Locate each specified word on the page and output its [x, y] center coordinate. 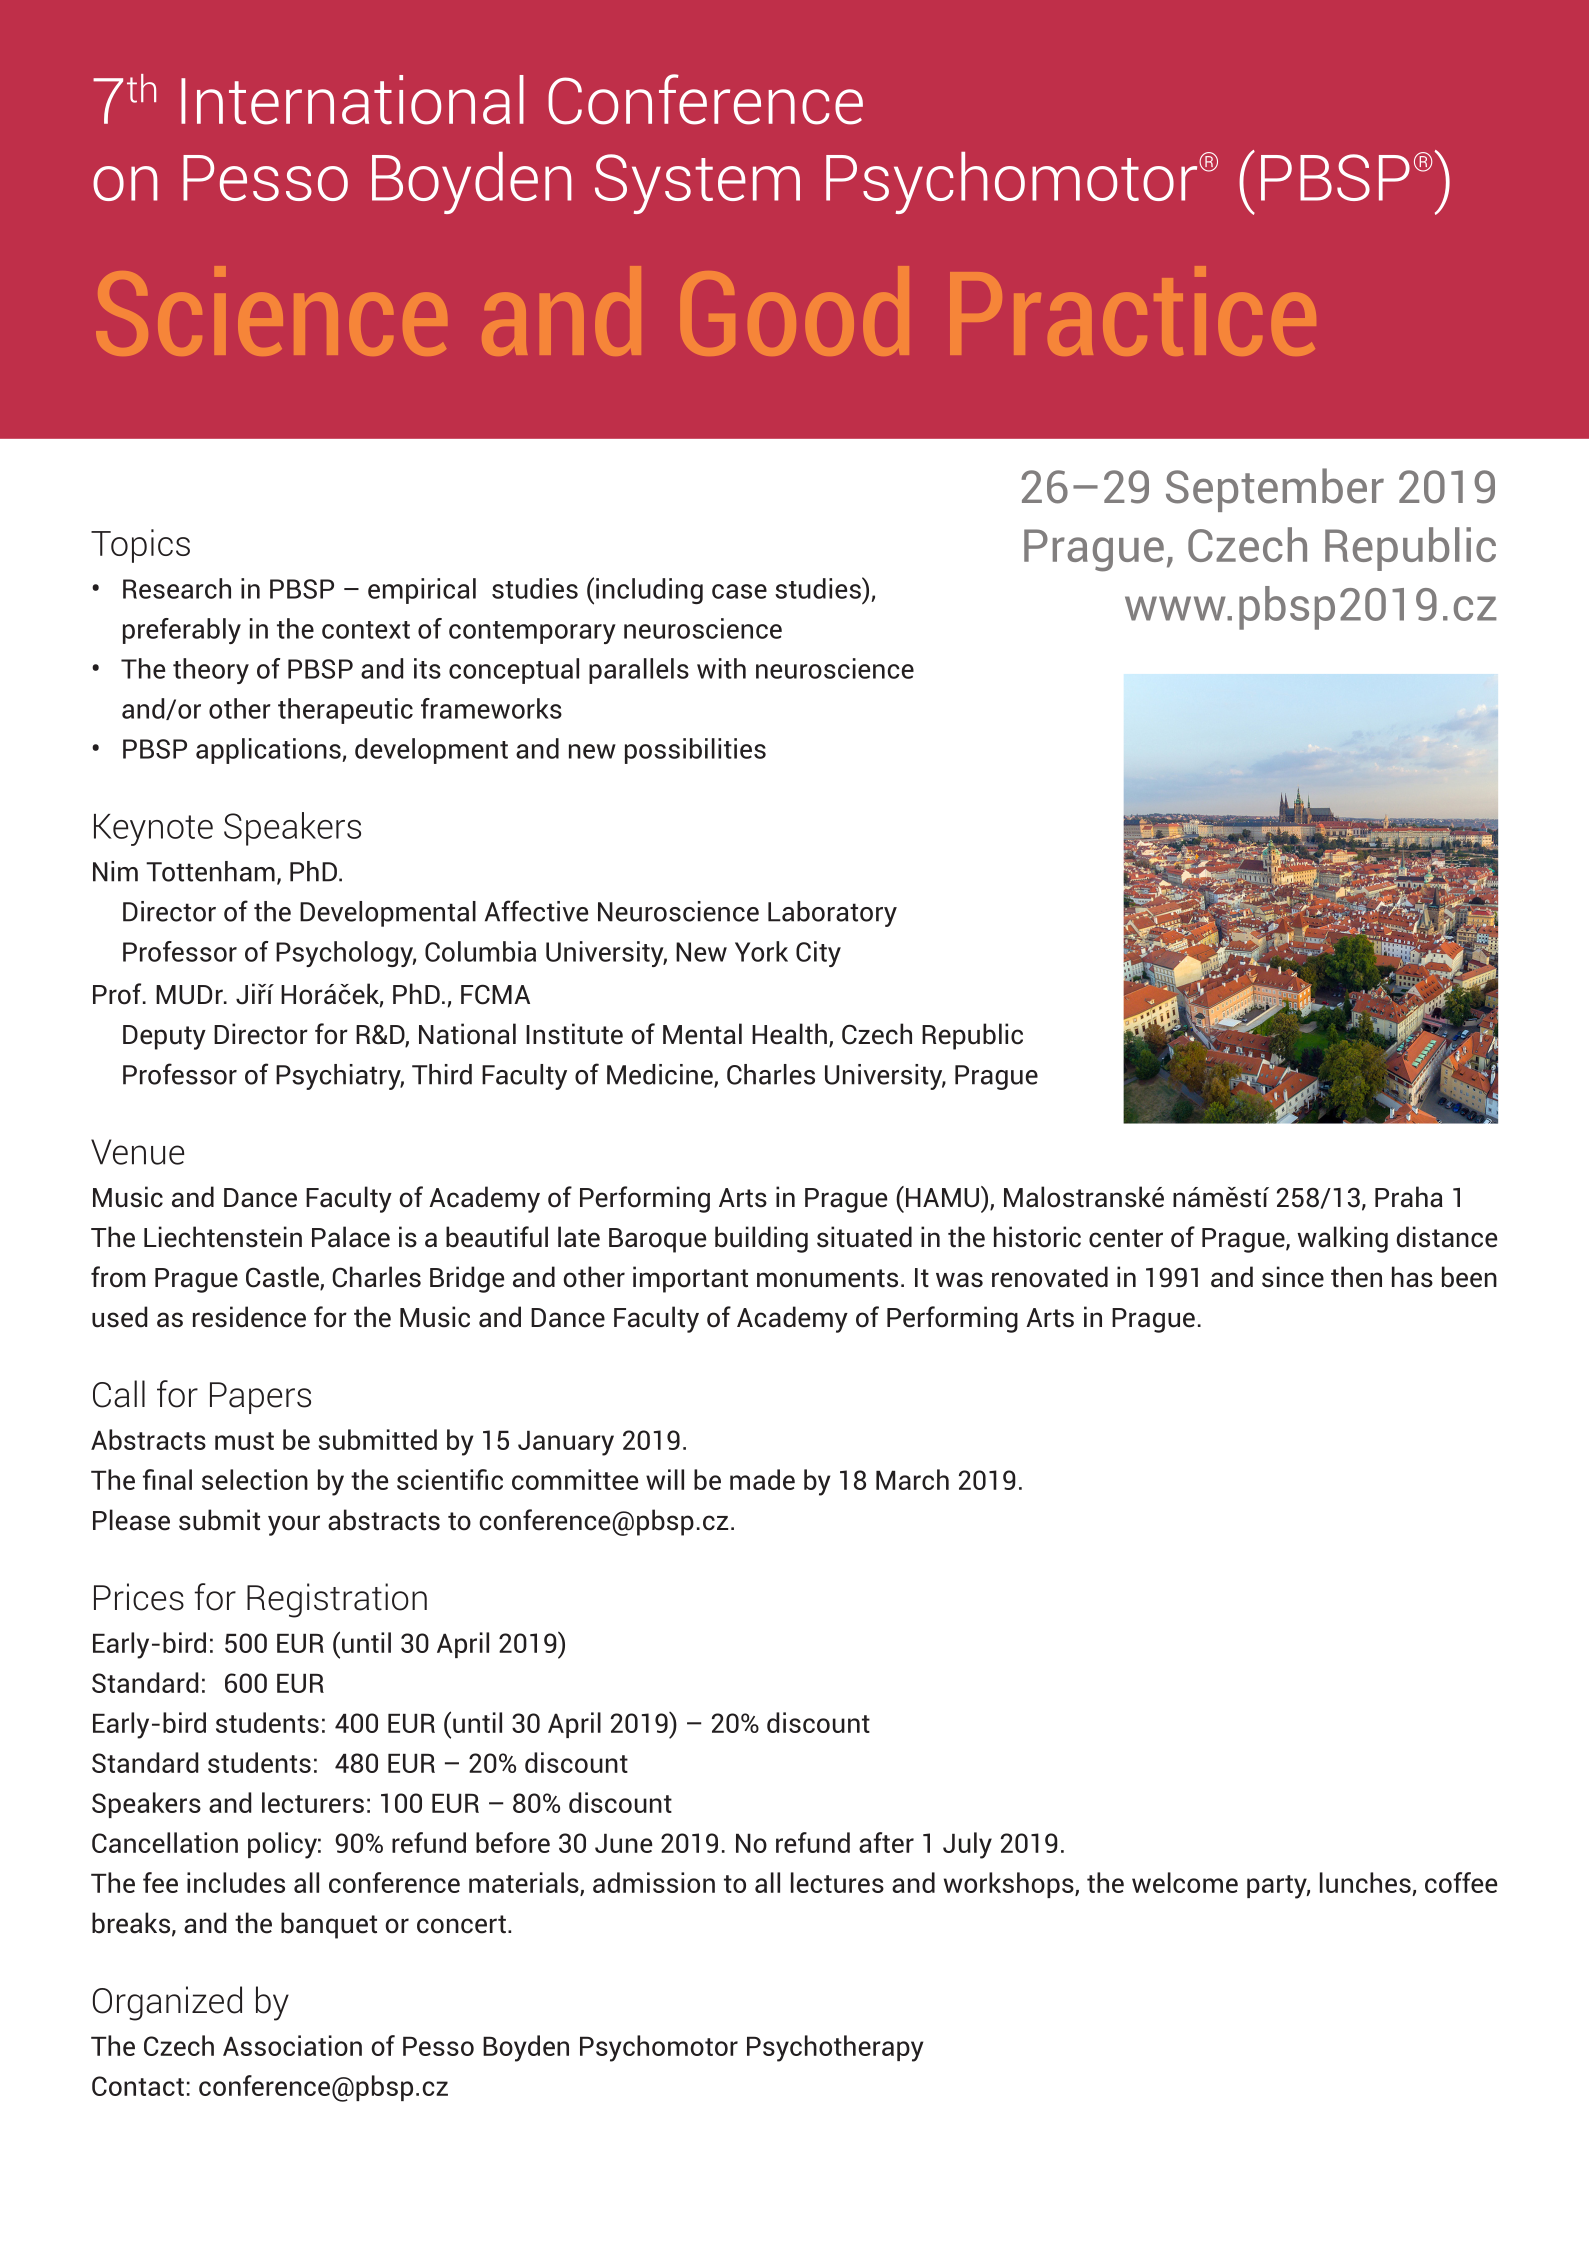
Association [292, 2045]
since [1293, 1277]
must [244, 1441]
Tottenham [210, 871]
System [697, 184]
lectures [837, 1882]
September [1275, 490]
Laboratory [832, 914]
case [739, 591]
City [818, 954]
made [762, 1479]
